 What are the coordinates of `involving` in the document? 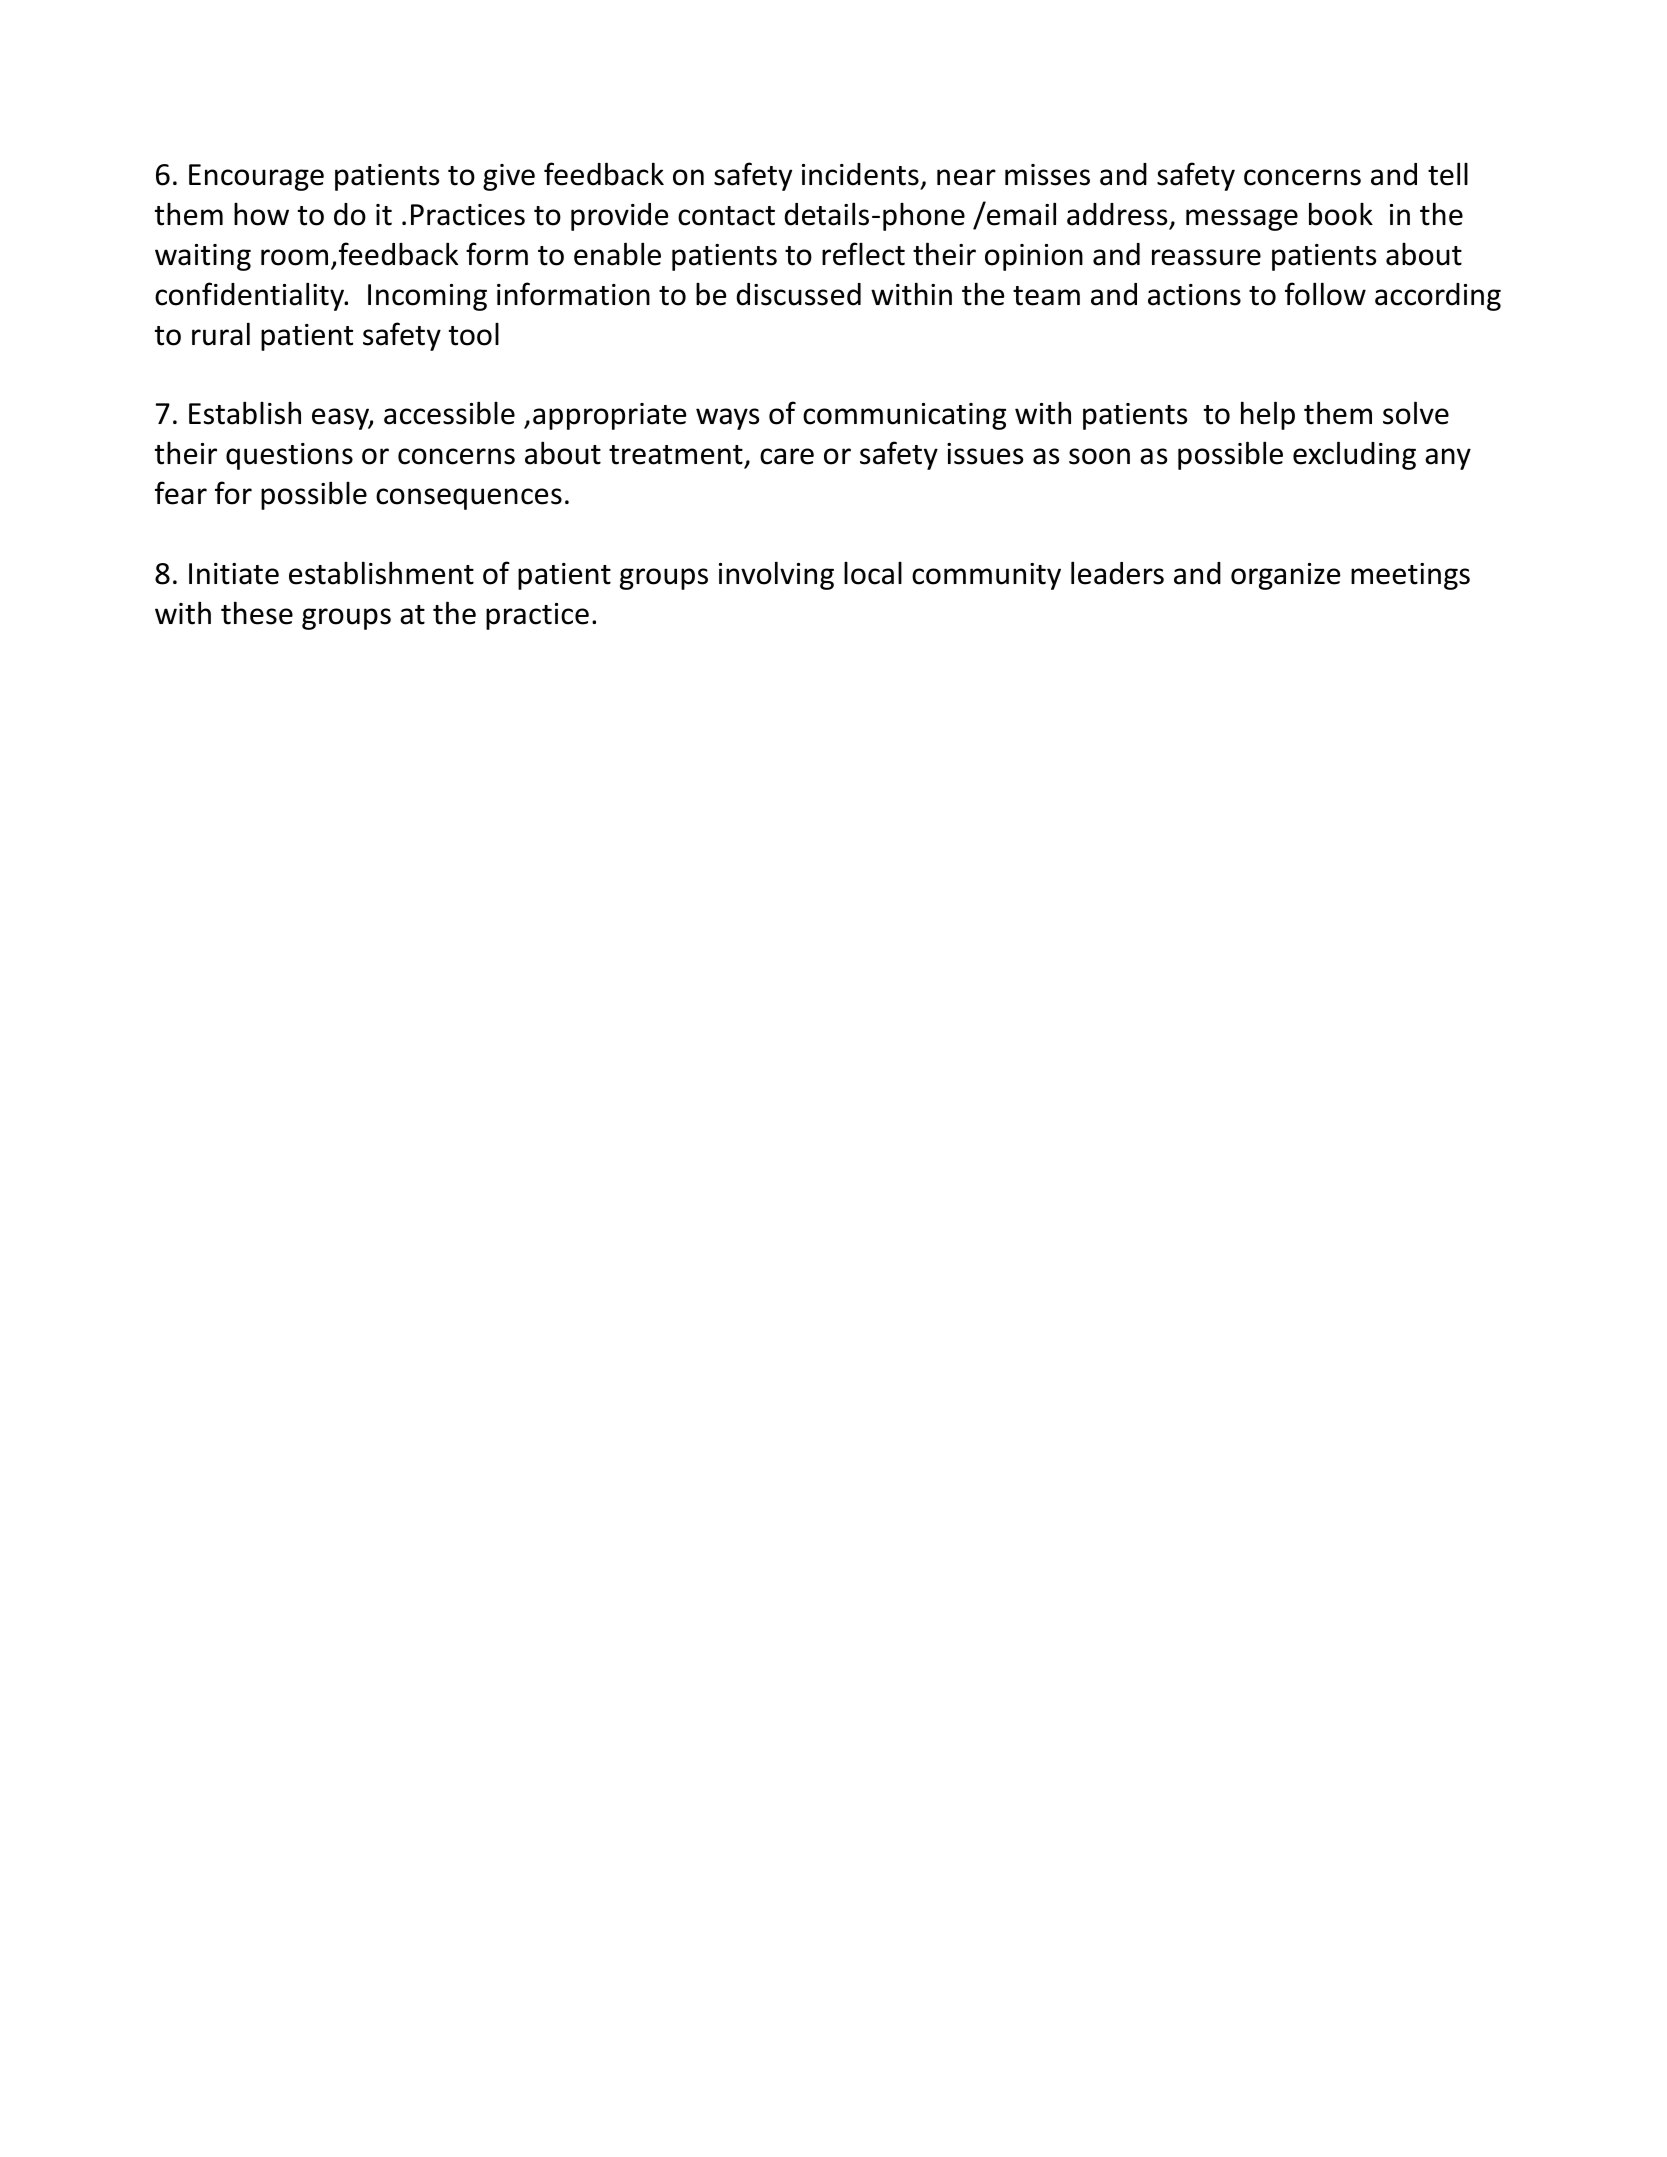 It's located at (776, 575).
